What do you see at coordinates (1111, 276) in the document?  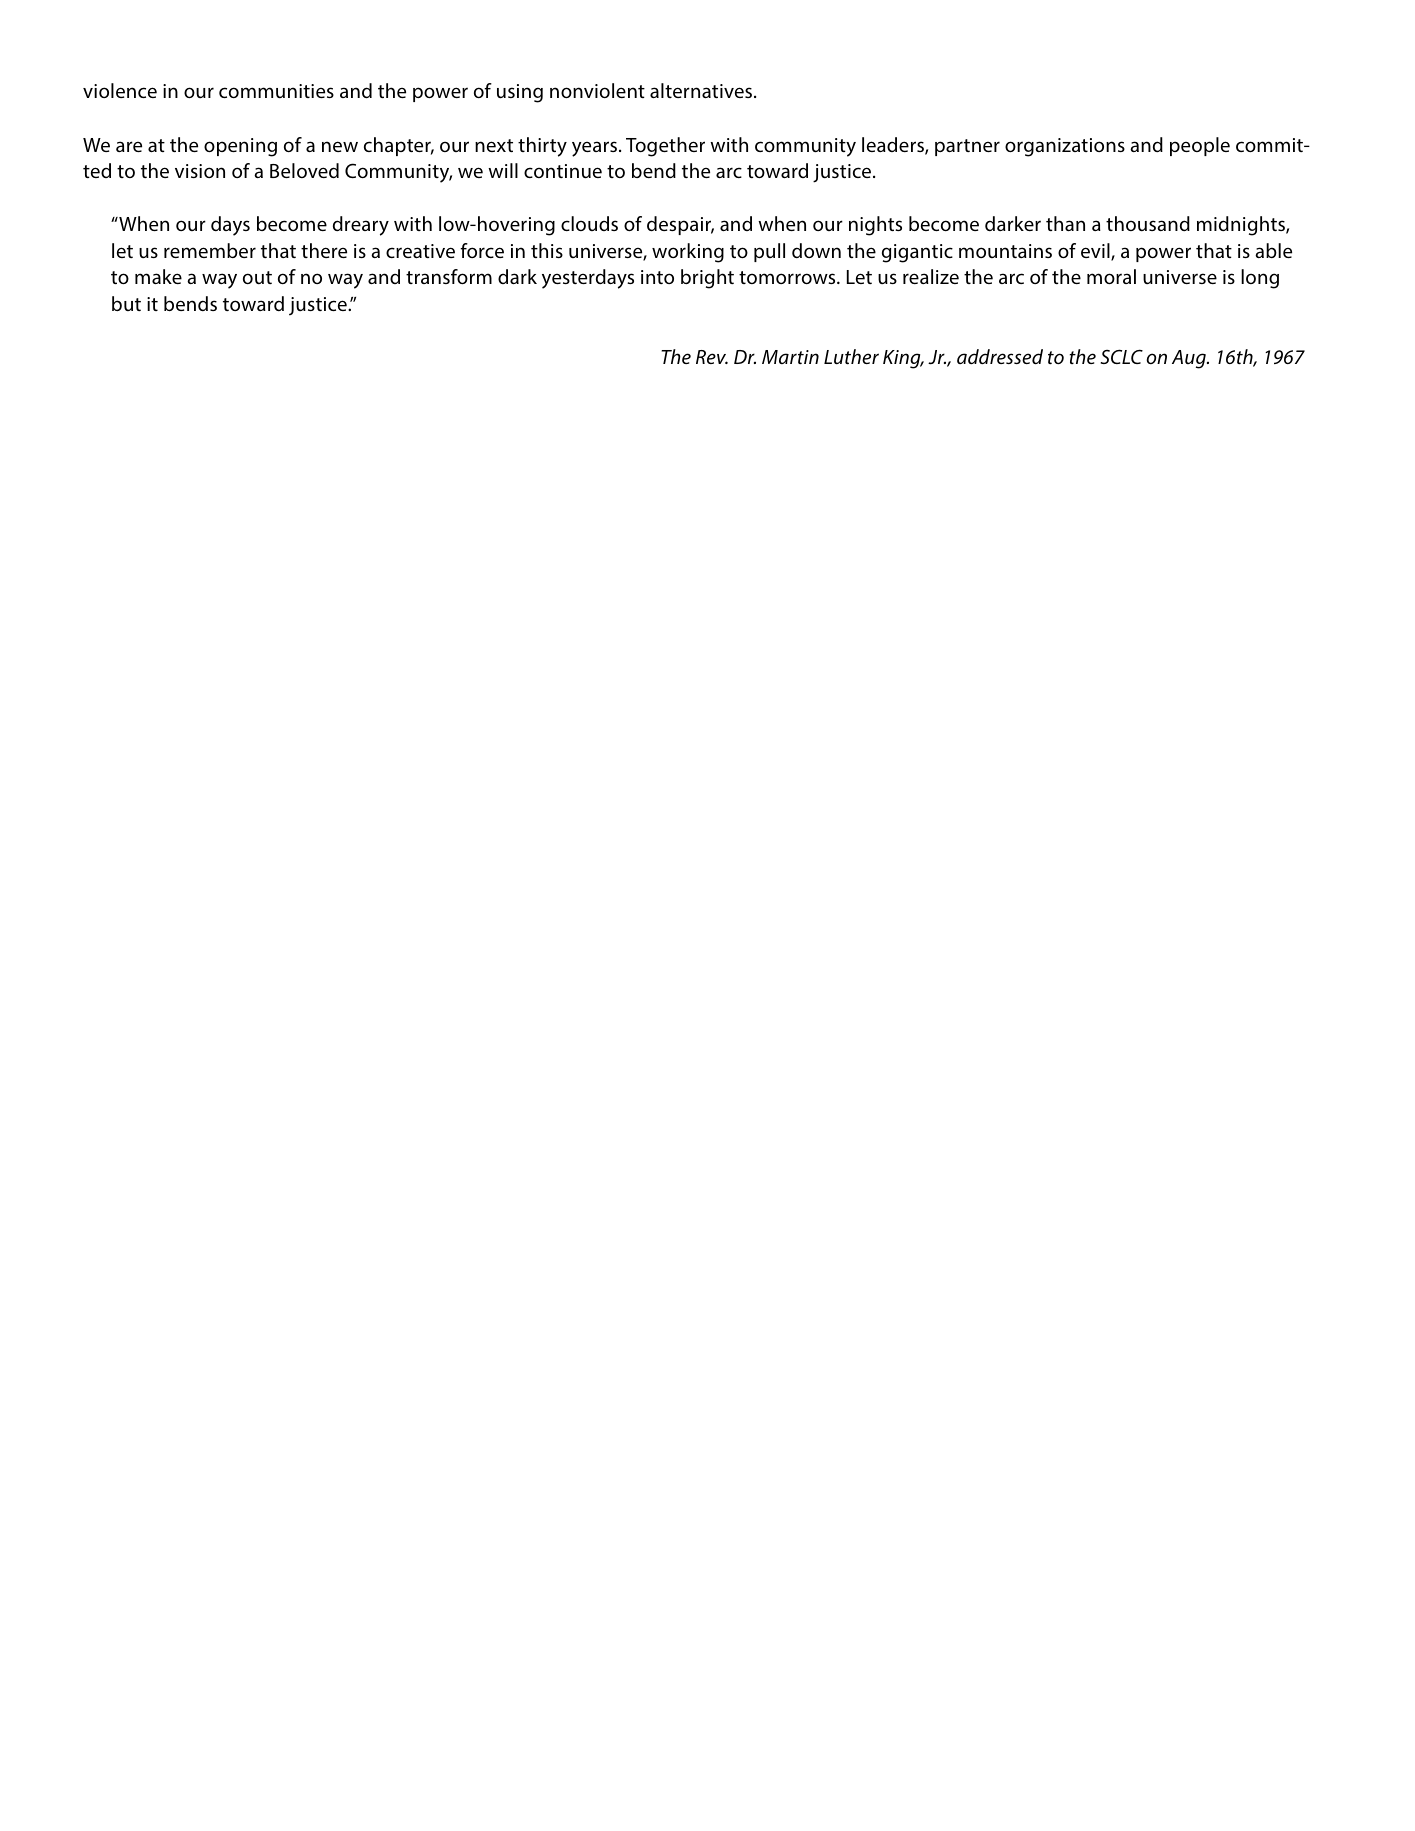 I see `moral` at bounding box center [1111, 276].
